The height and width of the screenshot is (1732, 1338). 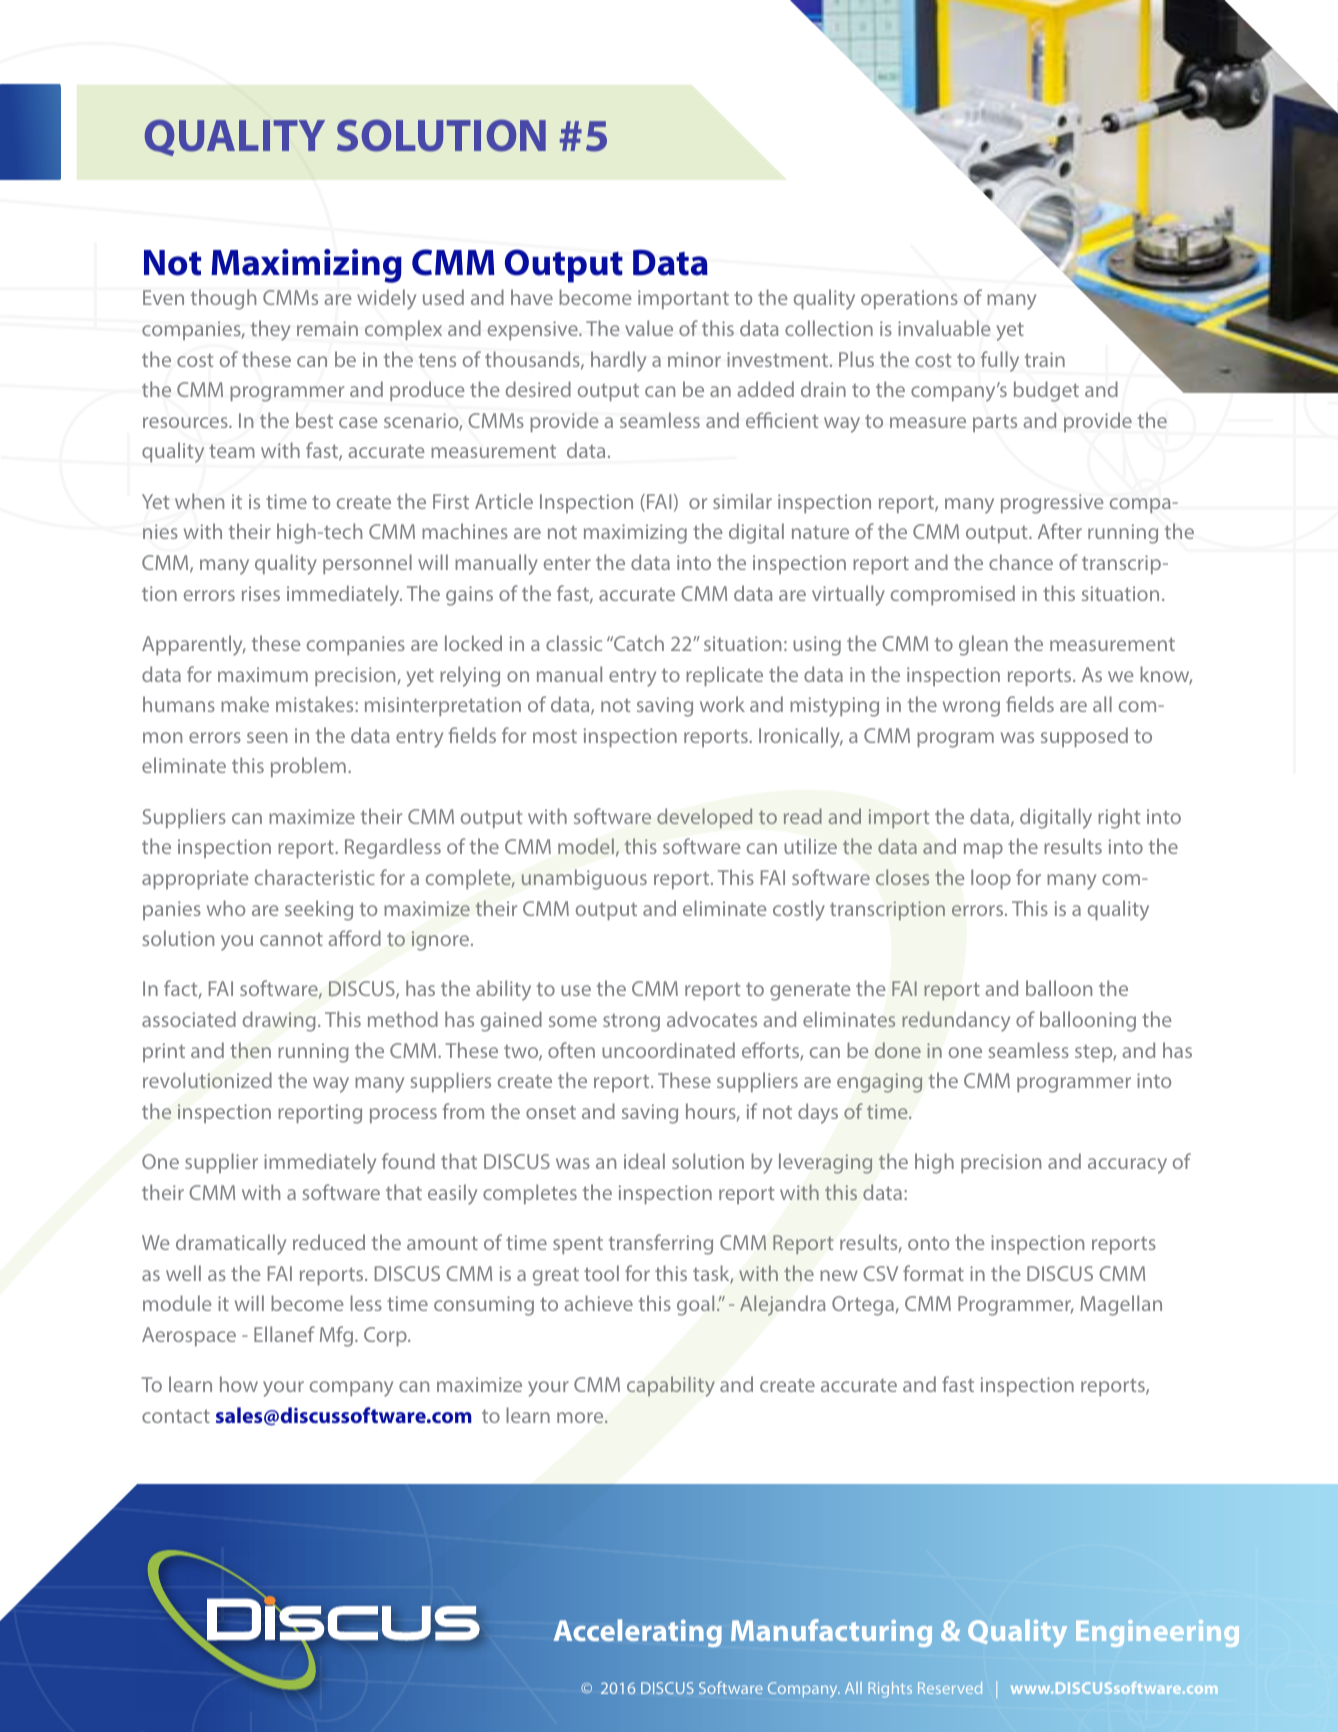 I want to click on maximum, so click(x=263, y=674).
